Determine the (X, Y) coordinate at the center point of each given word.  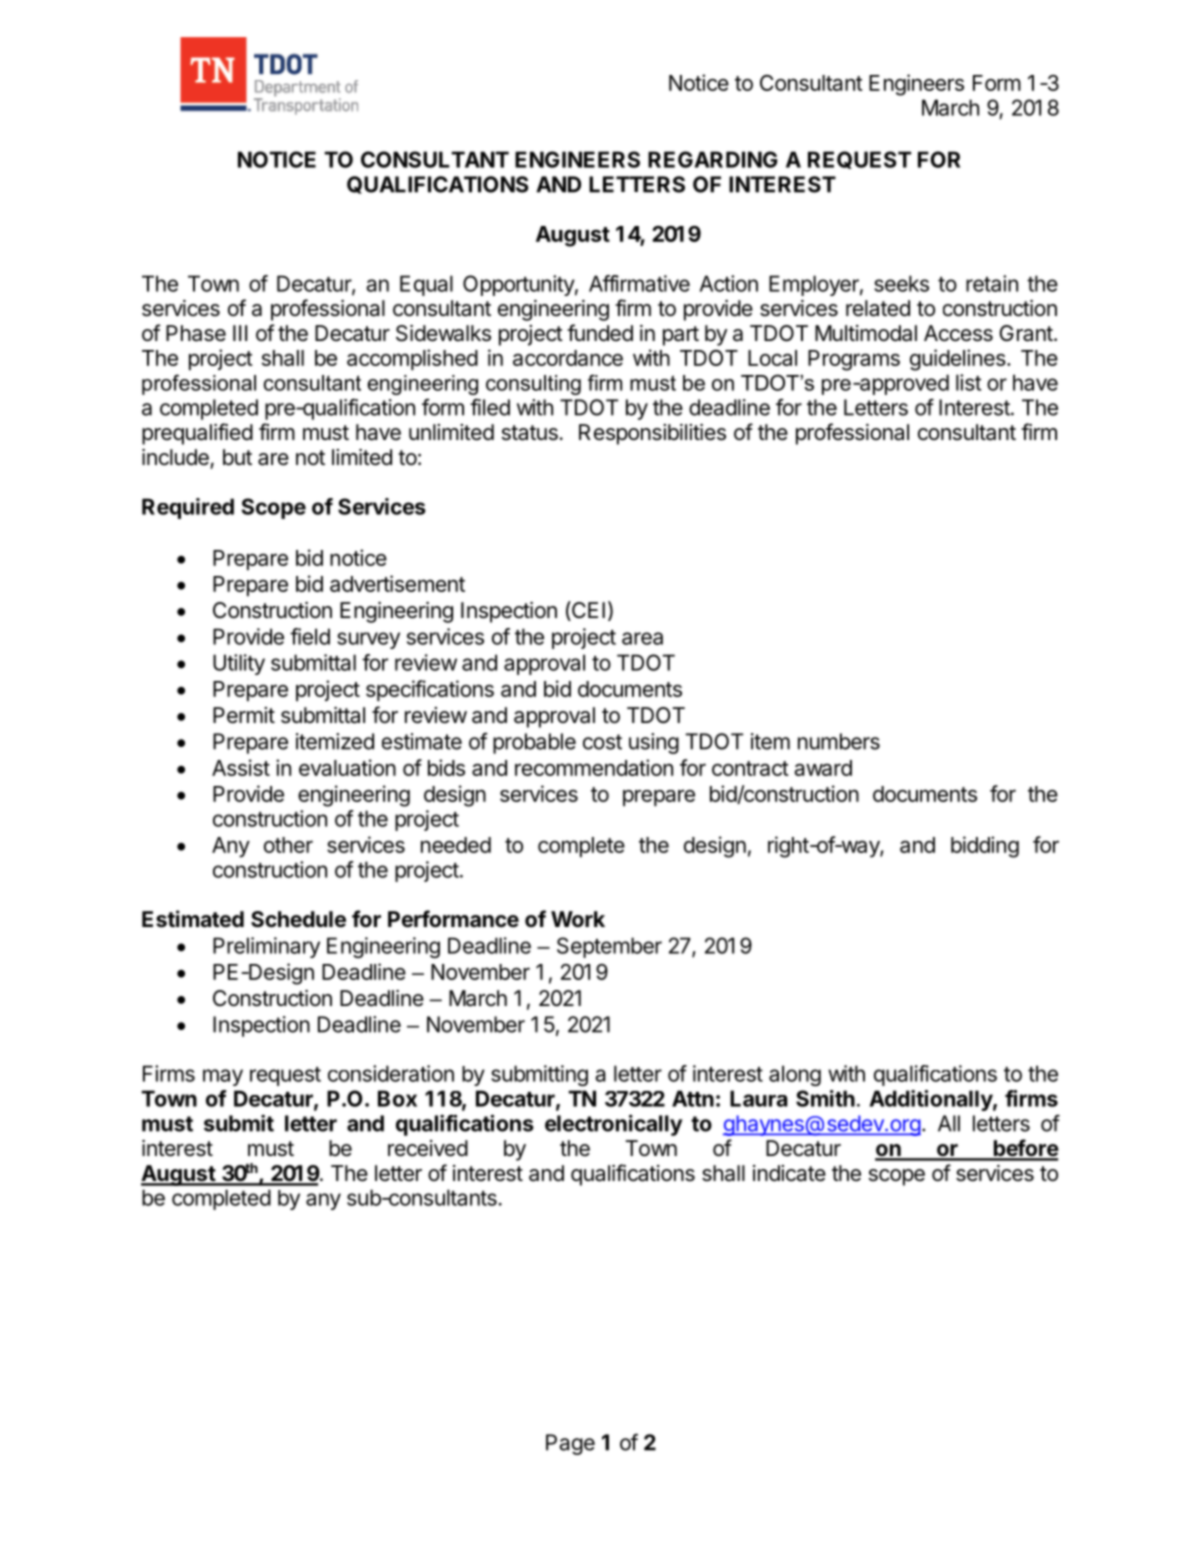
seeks (901, 283)
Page (570, 1444)
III (240, 333)
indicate (789, 1173)
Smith (825, 1098)
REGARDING (712, 159)
